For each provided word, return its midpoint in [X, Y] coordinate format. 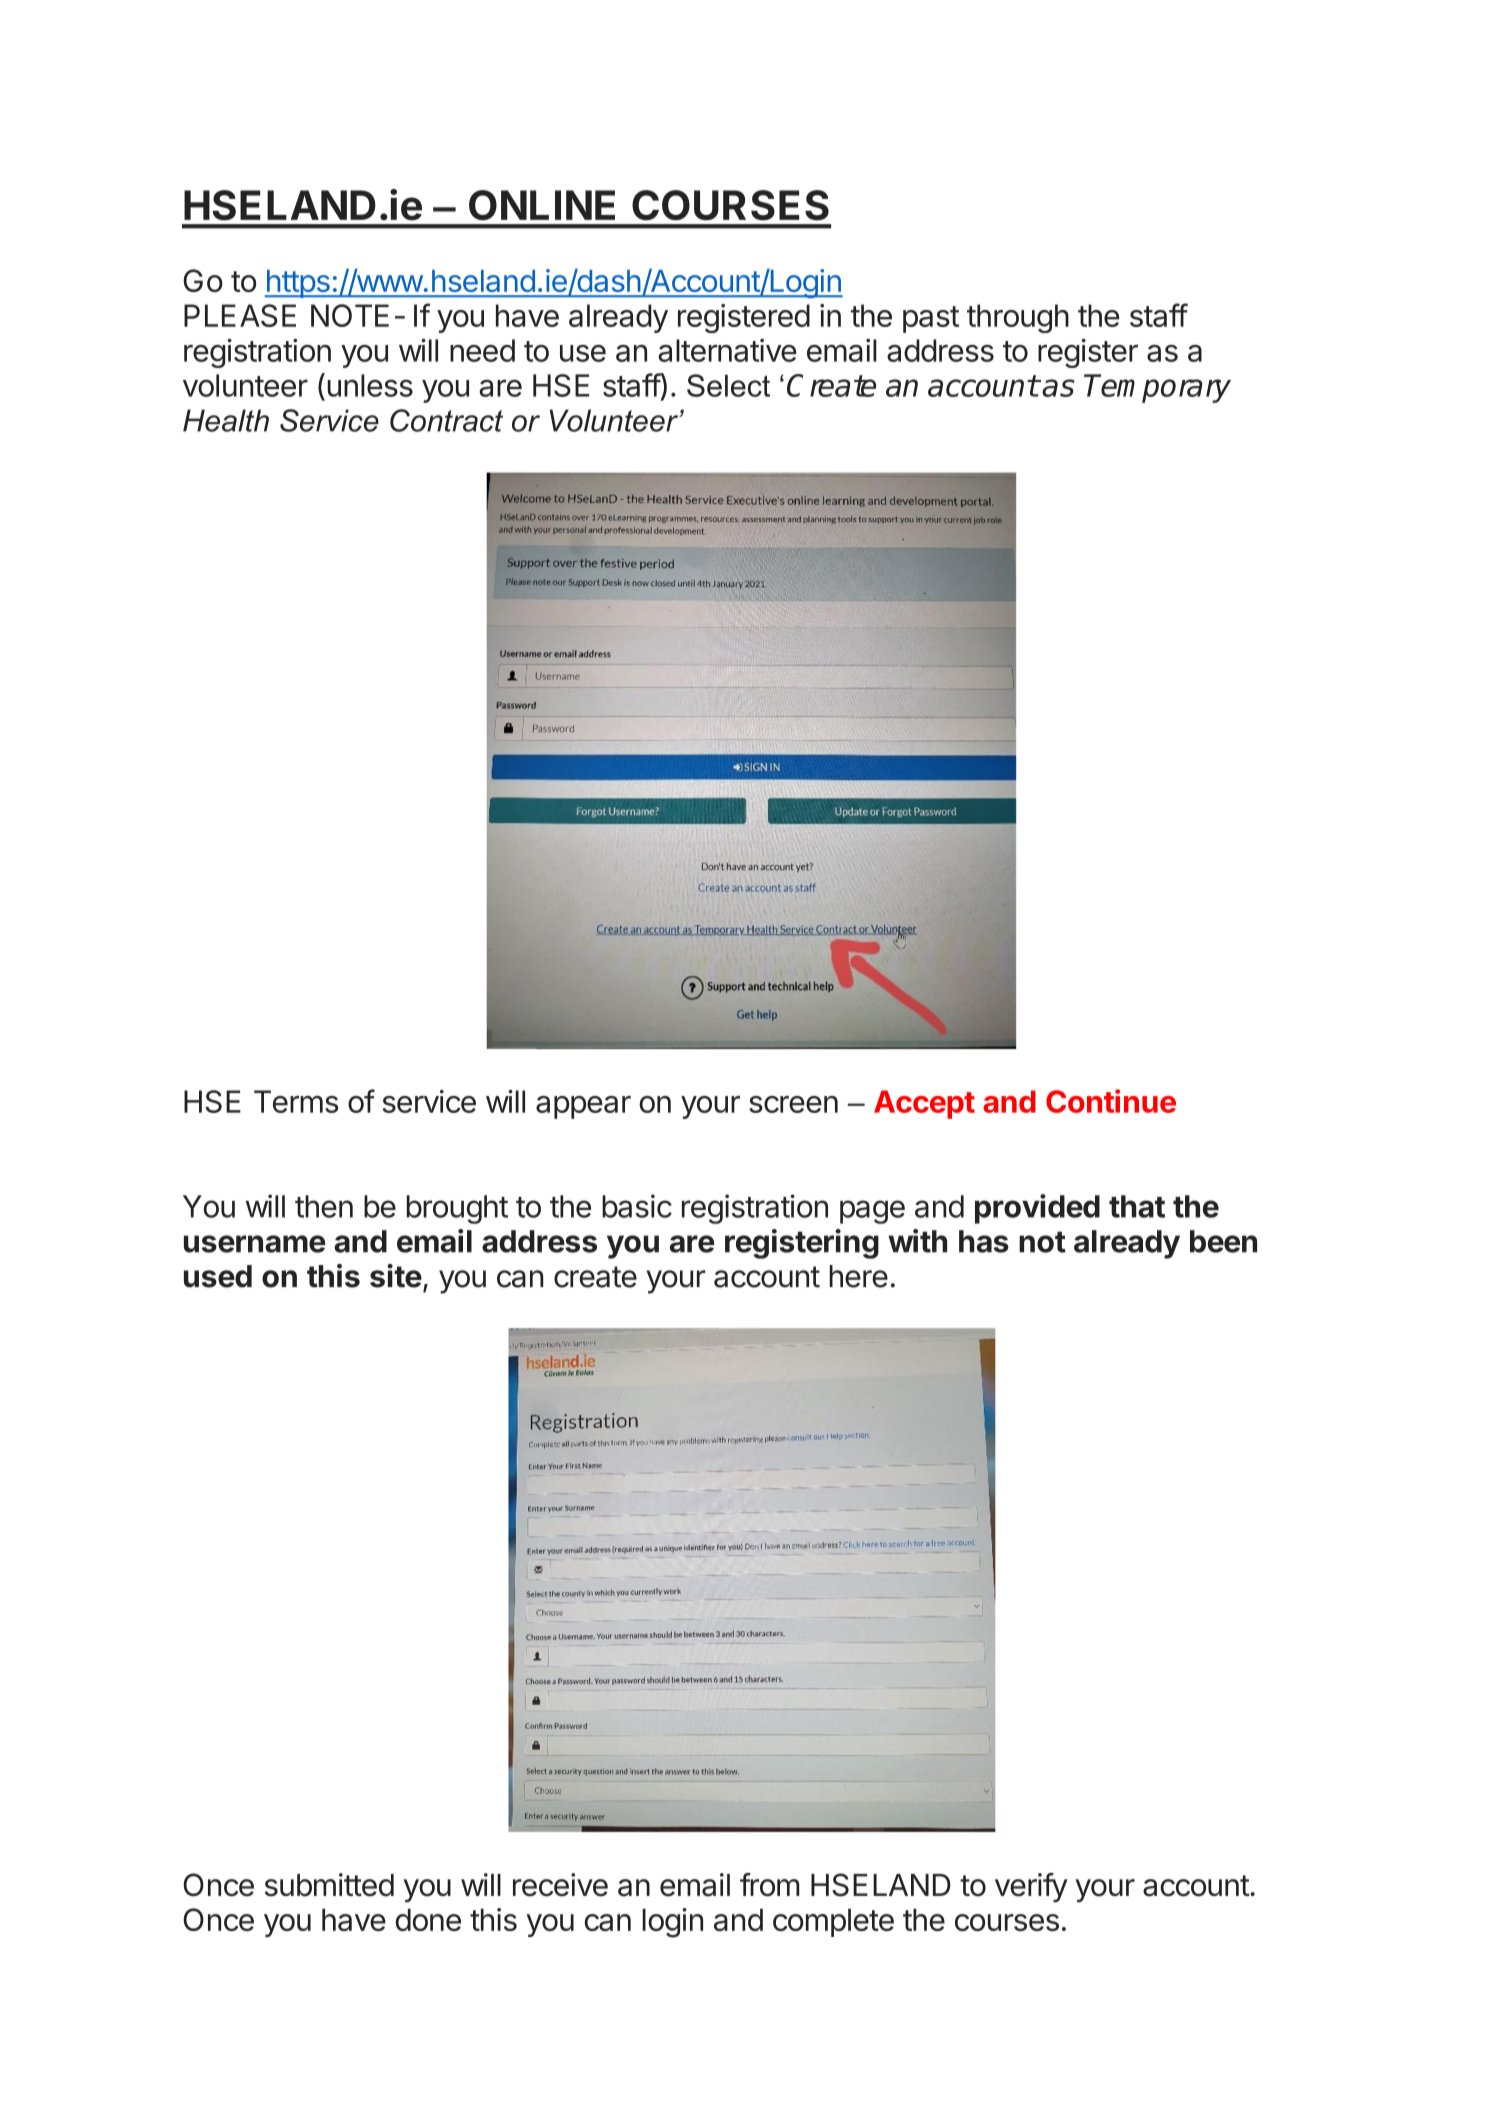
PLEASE [240, 315]
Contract [446, 420]
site [396, 1276]
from [769, 1885]
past [931, 319]
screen [793, 1104]
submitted [329, 1885]
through [1018, 318]
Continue [1111, 1101]
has [984, 1241]
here [858, 1276]
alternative [727, 350]
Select [728, 385]
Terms [296, 1101]
